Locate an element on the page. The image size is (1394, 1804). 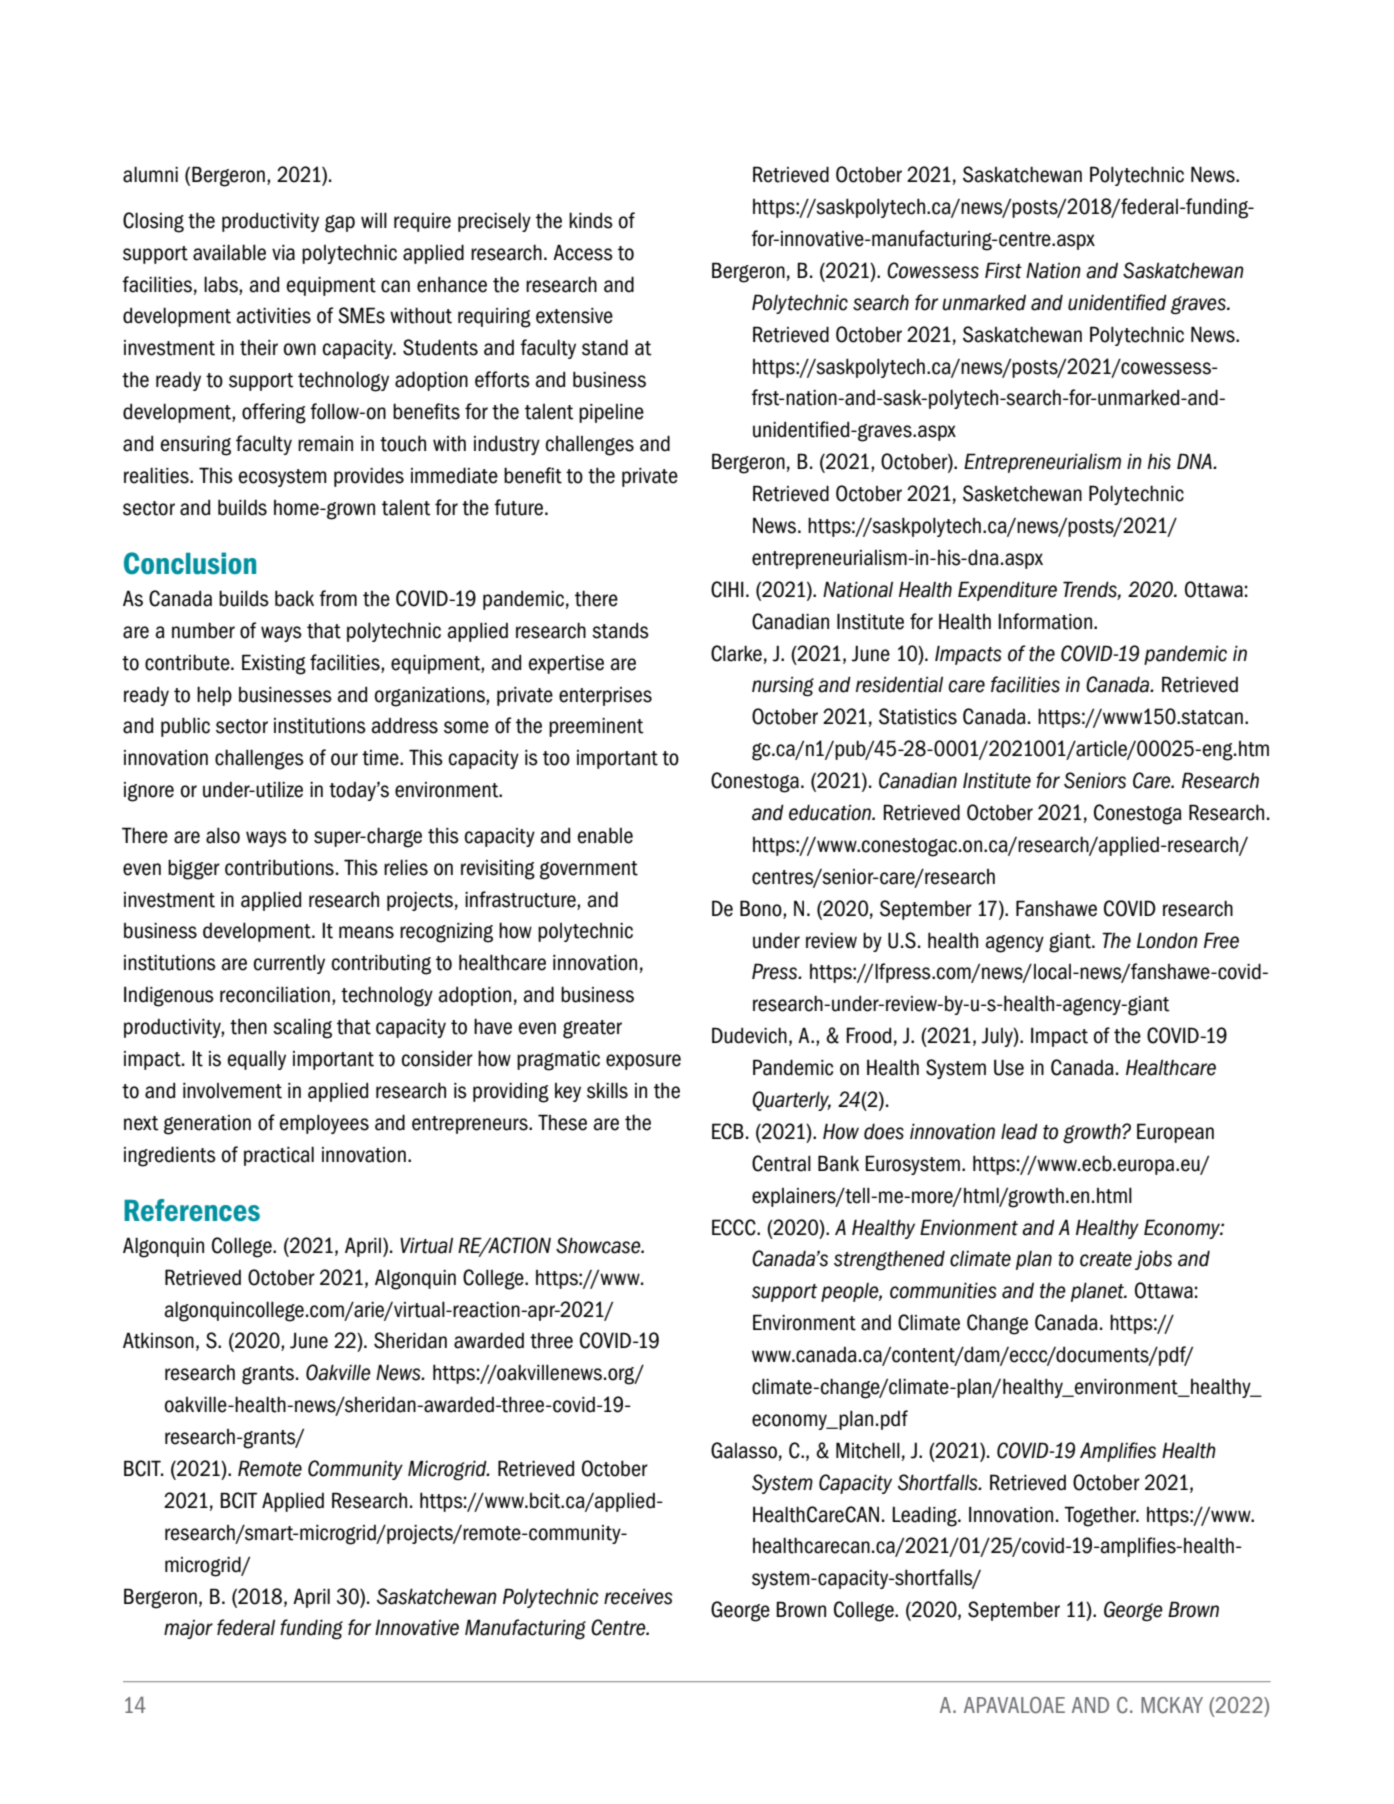
via is located at coordinates (283, 253).
